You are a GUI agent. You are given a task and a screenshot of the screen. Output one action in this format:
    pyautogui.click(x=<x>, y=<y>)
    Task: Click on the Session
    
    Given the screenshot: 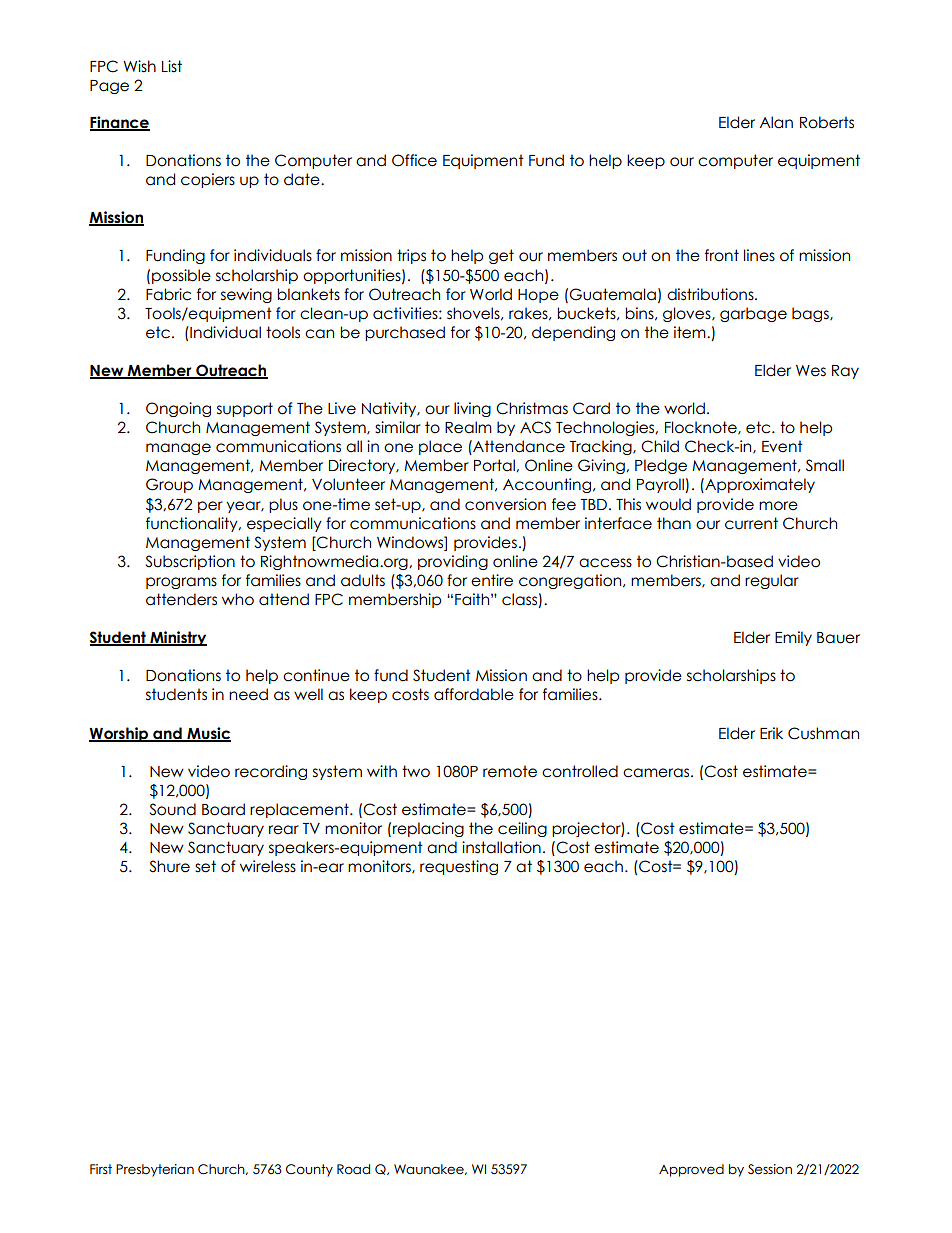 What is the action you would take?
    pyautogui.click(x=770, y=1169)
